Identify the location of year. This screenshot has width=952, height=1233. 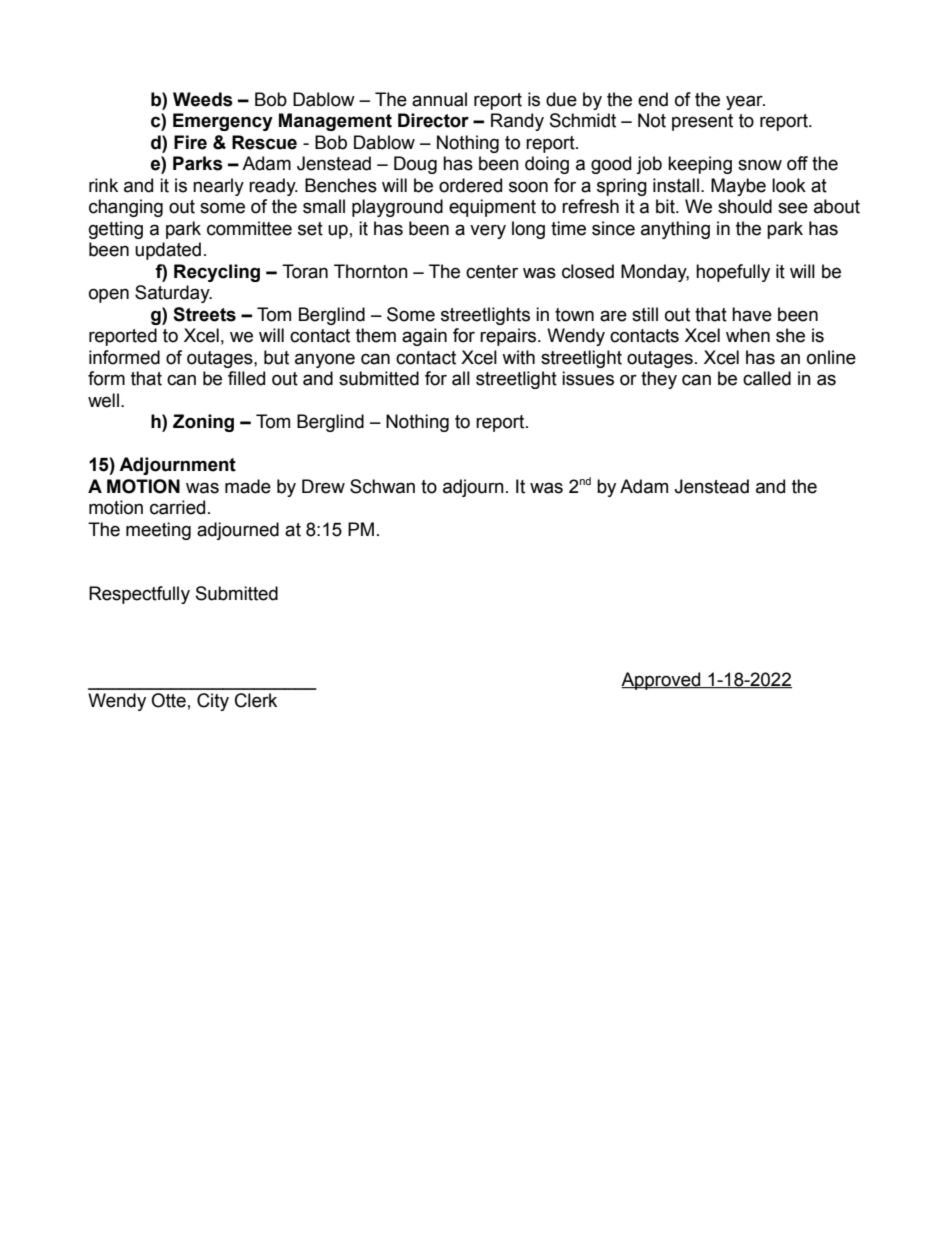
(745, 102).
